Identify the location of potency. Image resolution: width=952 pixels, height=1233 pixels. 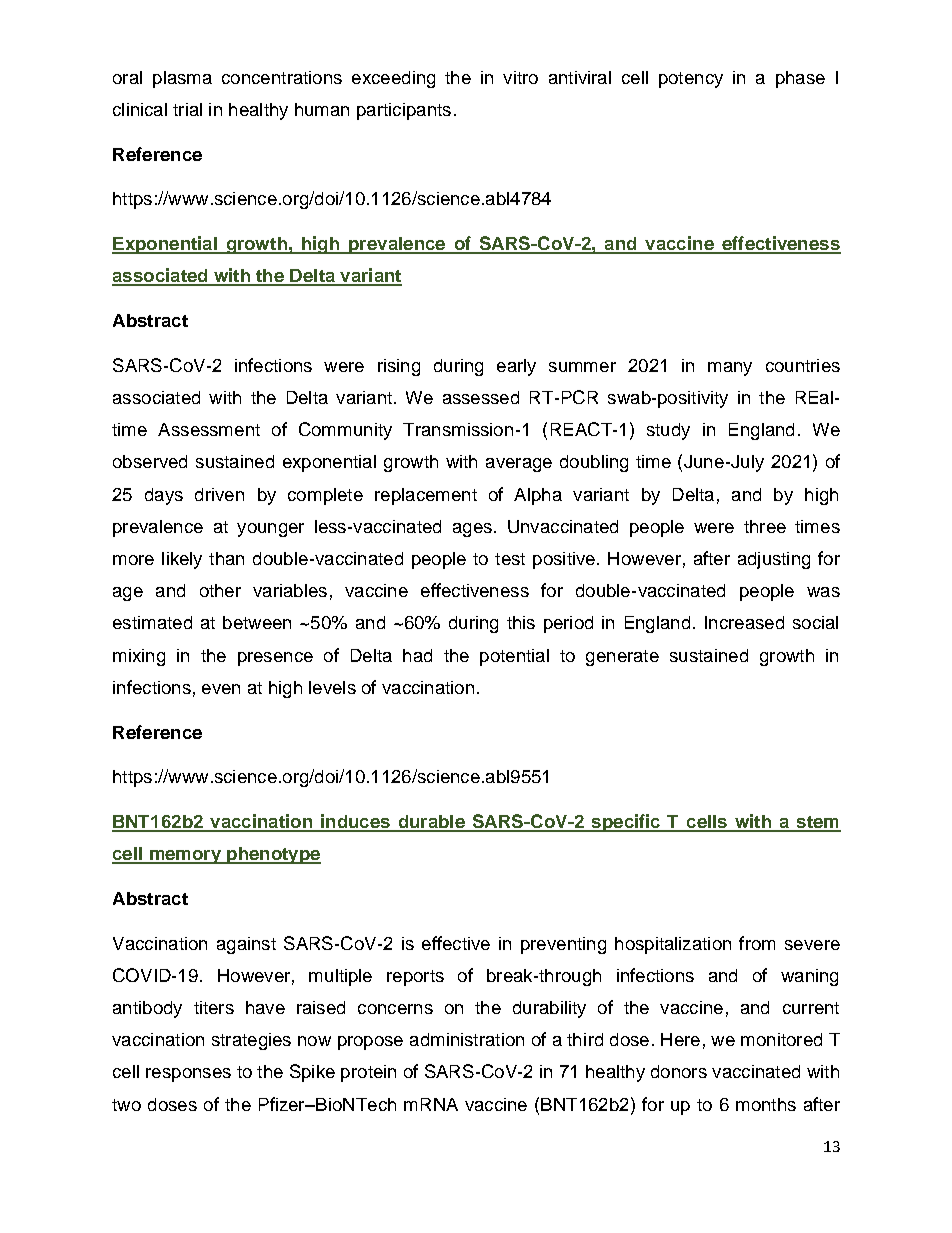
(691, 80).
